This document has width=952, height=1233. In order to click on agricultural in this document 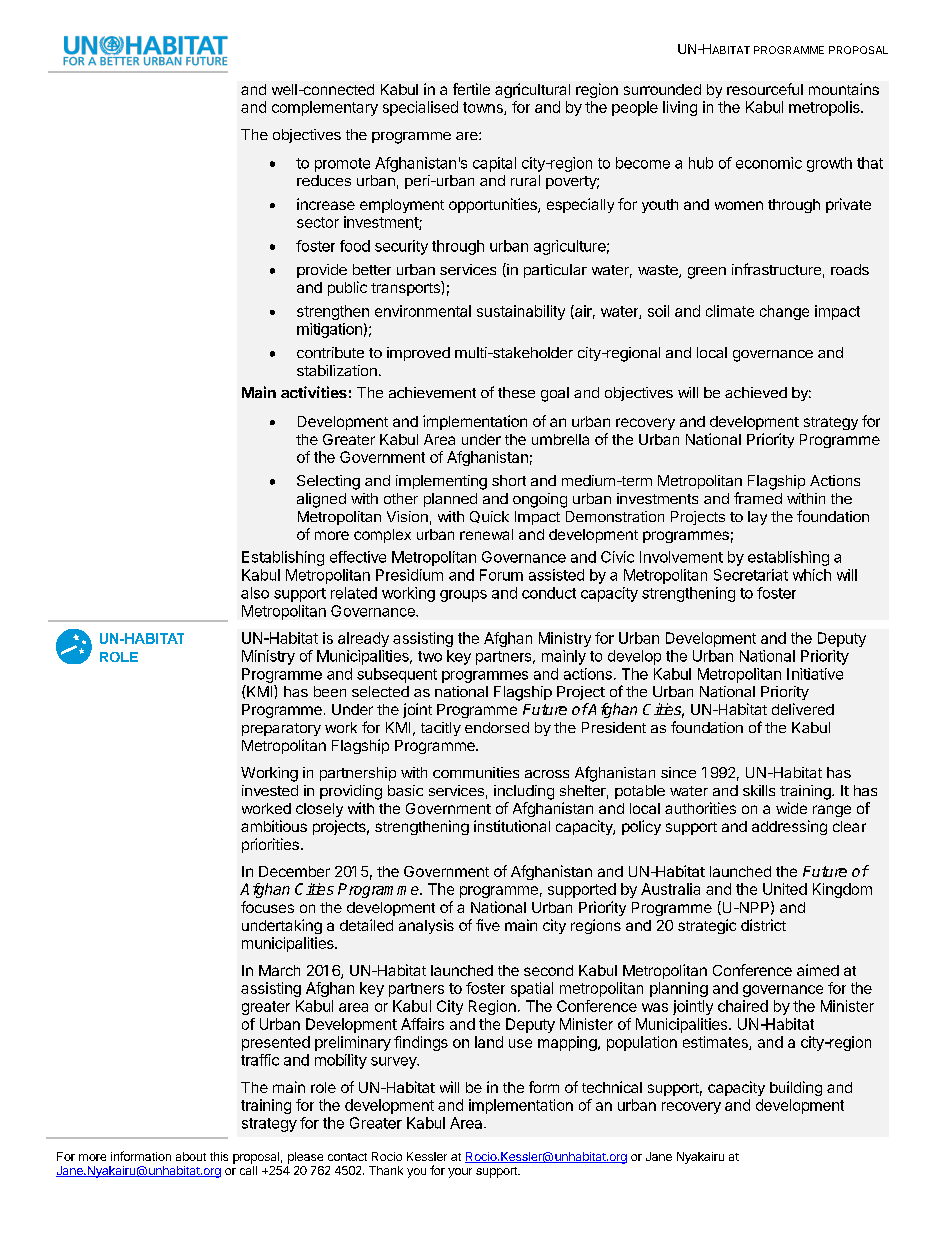, I will do `click(532, 90)`.
